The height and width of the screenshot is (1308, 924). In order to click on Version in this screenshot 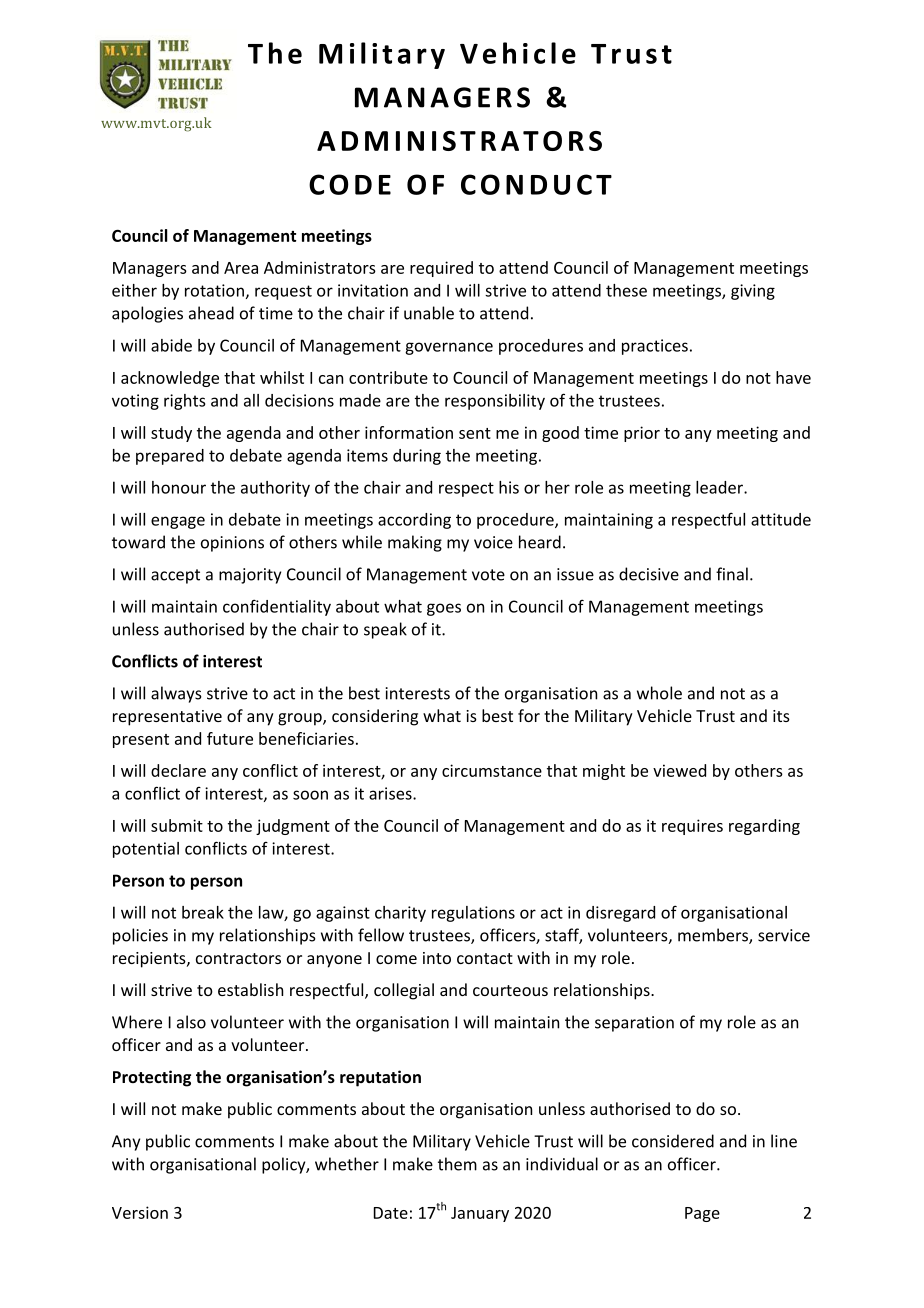, I will do `click(140, 1212)`.
